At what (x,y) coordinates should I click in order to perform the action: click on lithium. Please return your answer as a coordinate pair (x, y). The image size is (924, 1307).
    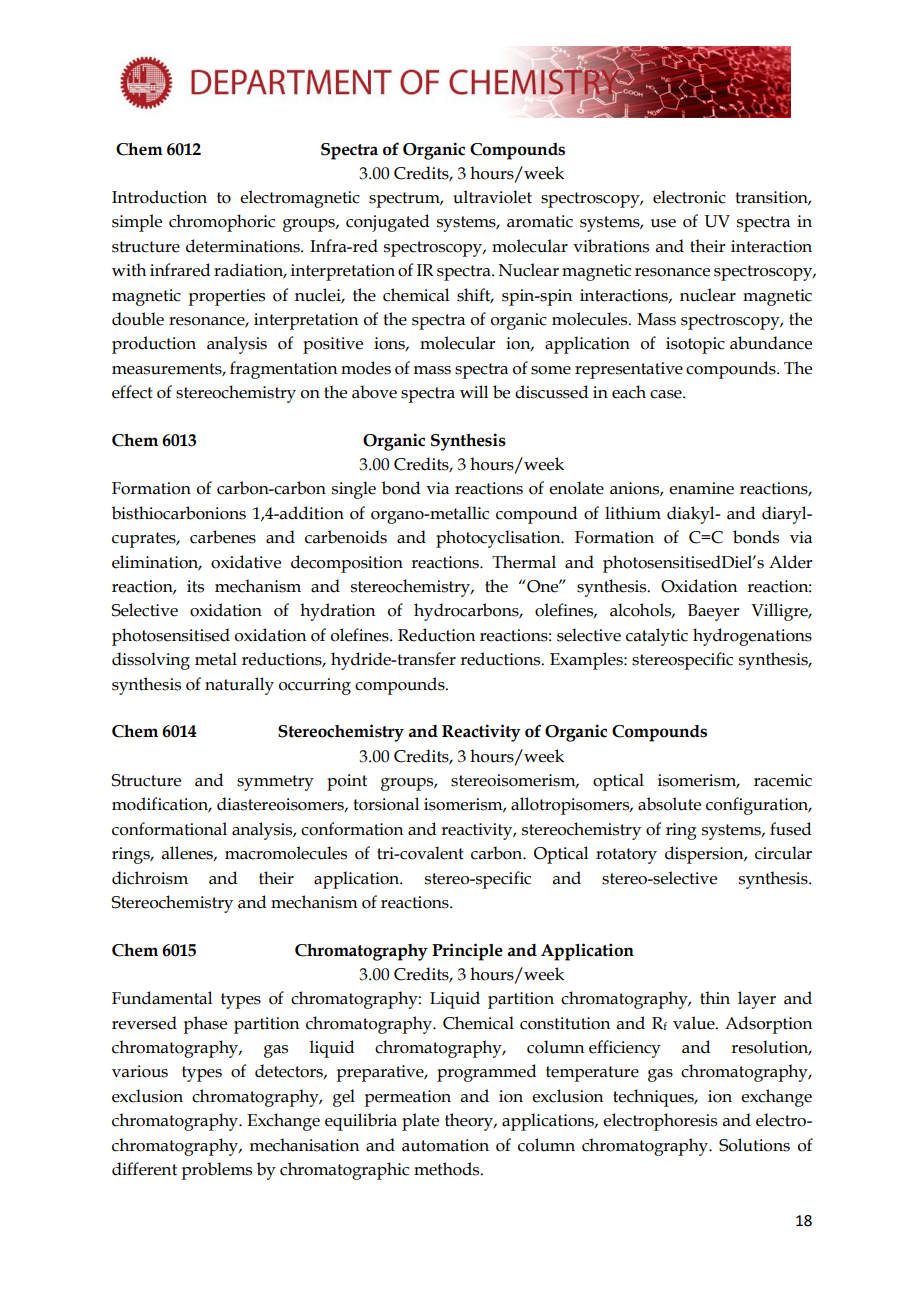
    Looking at the image, I should click on (633, 513).
